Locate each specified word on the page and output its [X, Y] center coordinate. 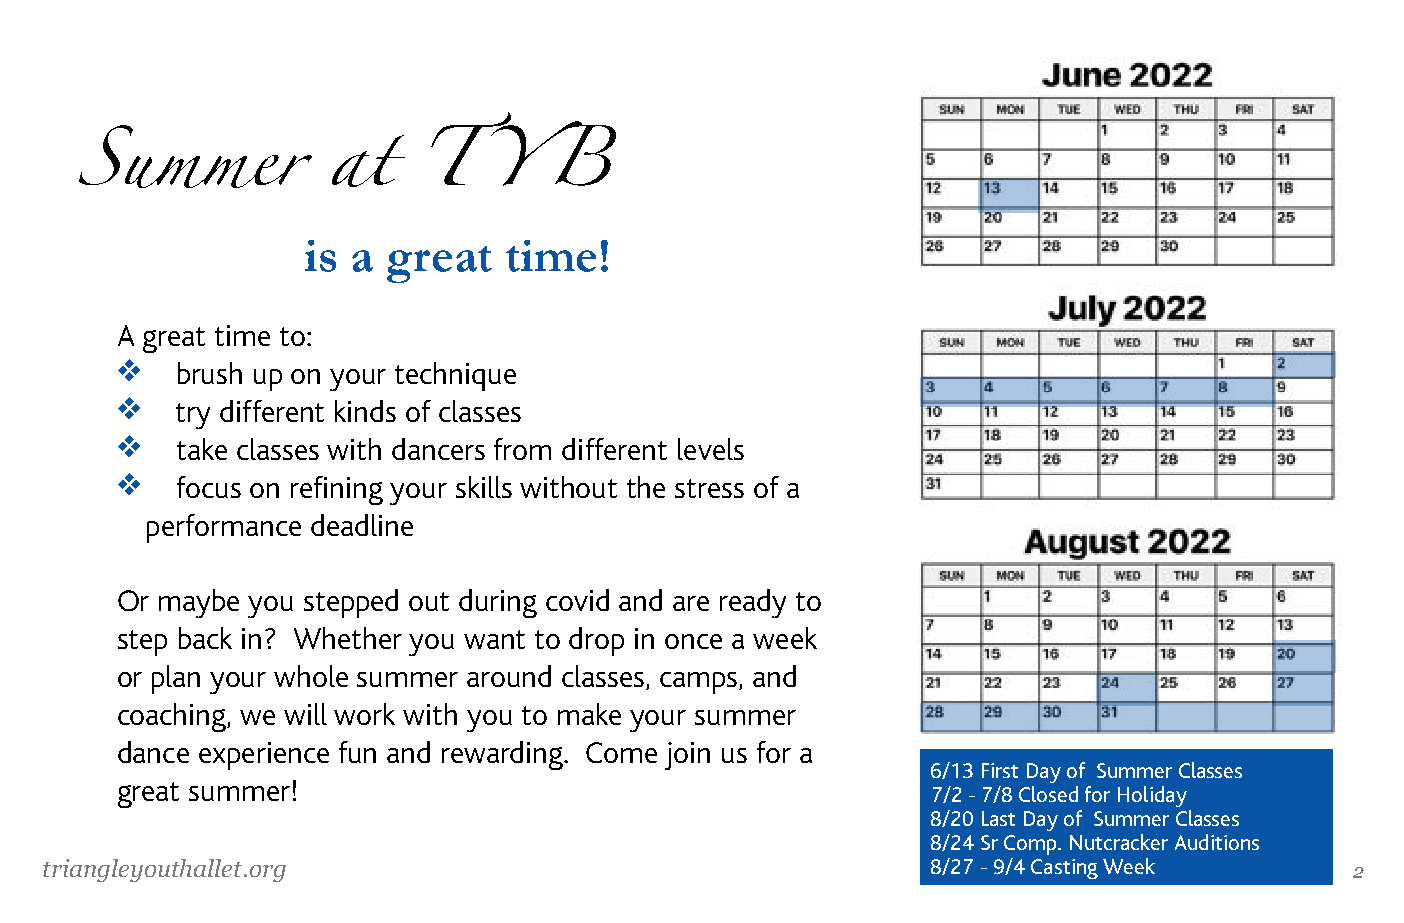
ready [753, 603]
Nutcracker [1119, 842]
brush [210, 373]
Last [998, 818]
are [691, 603]
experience [264, 756]
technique [455, 376]
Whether [348, 638]
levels [711, 449]
